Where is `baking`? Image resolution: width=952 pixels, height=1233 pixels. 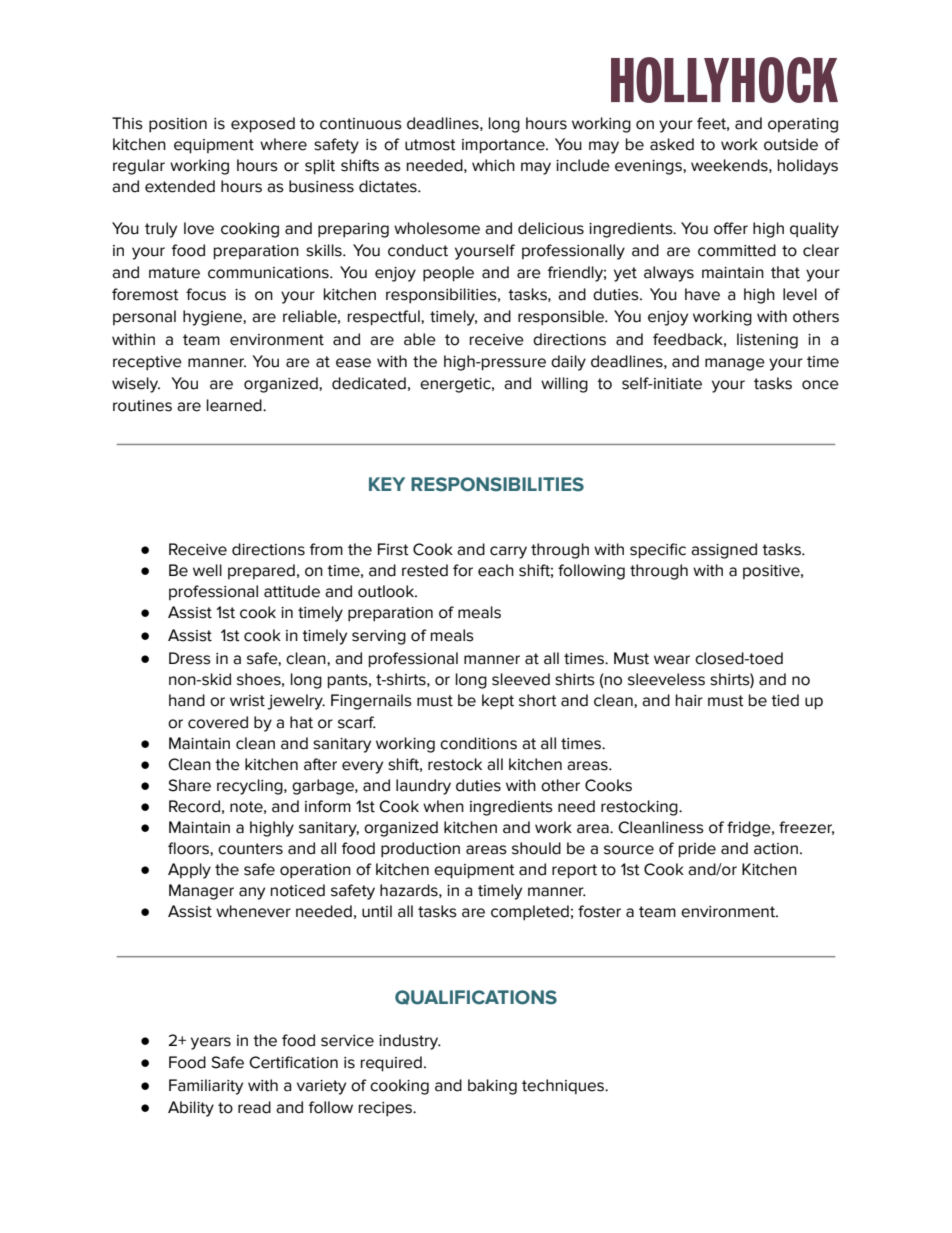 baking is located at coordinates (492, 1087).
